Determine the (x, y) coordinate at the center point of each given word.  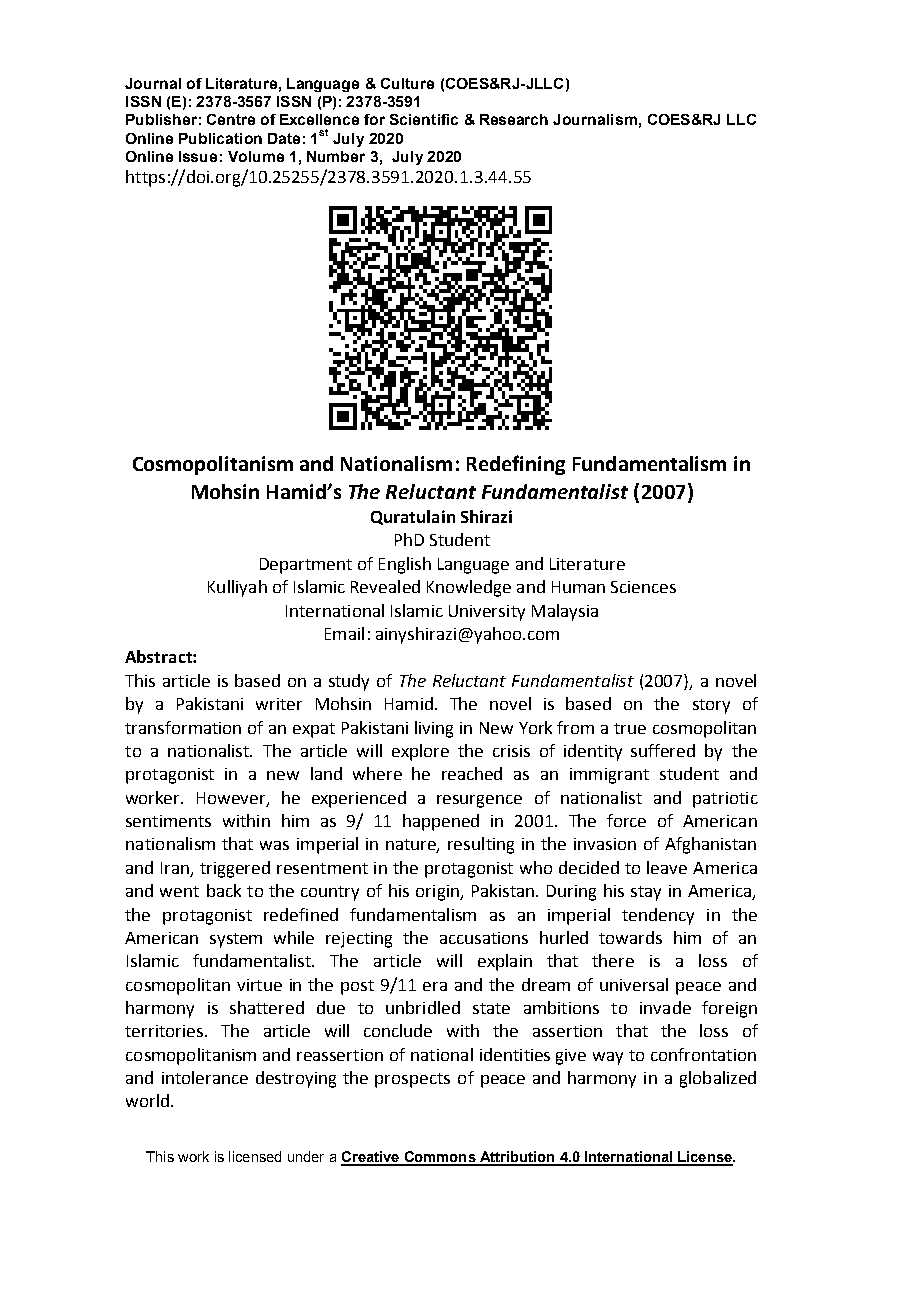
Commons (440, 1158)
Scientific (424, 119)
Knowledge (469, 588)
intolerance (205, 1077)
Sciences (643, 587)
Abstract (159, 656)
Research (514, 119)
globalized (718, 1079)
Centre (231, 119)
